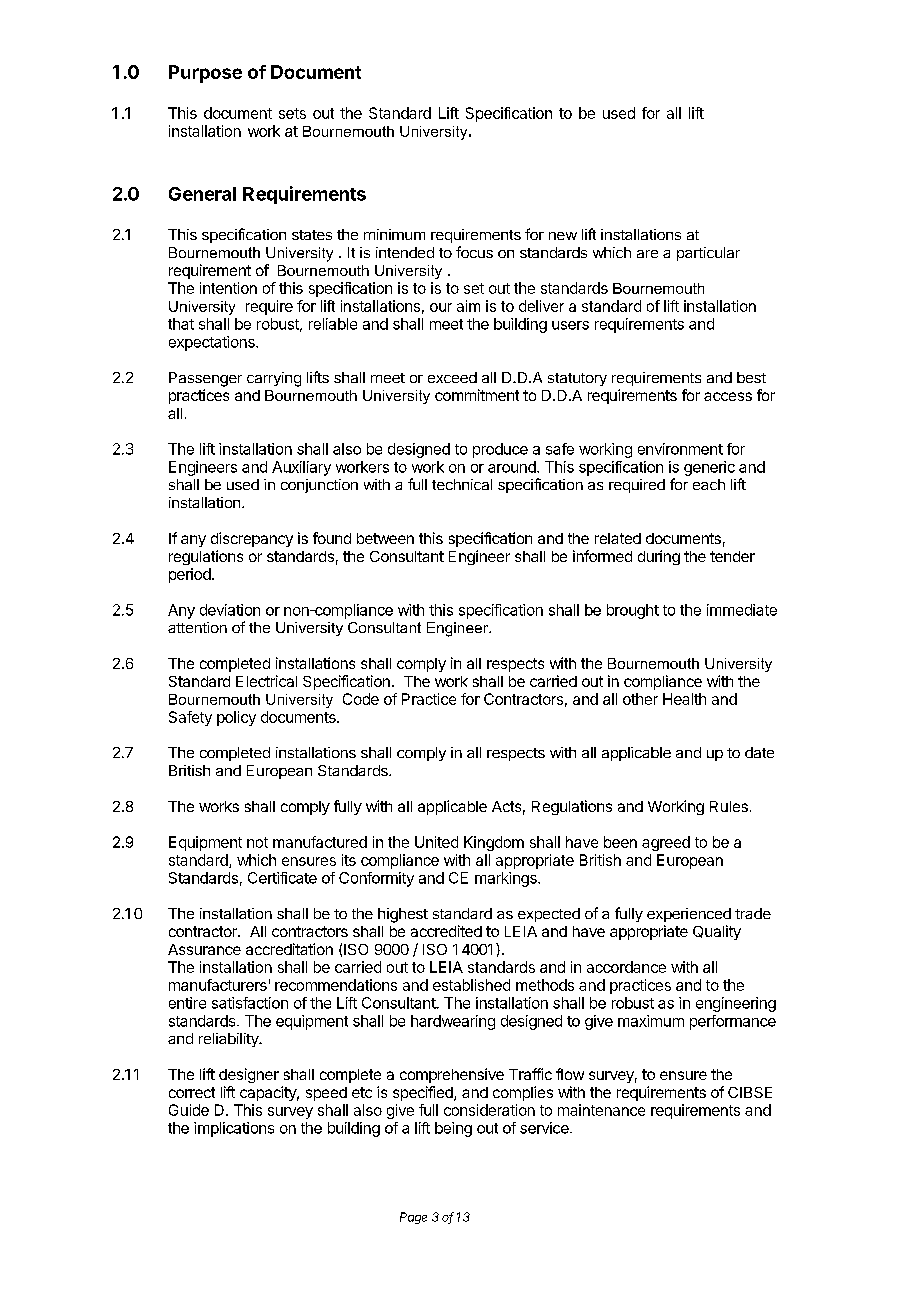 The height and width of the screenshot is (1308, 924). Describe the element at coordinates (474, 252) in the screenshot. I see `focus` at that location.
